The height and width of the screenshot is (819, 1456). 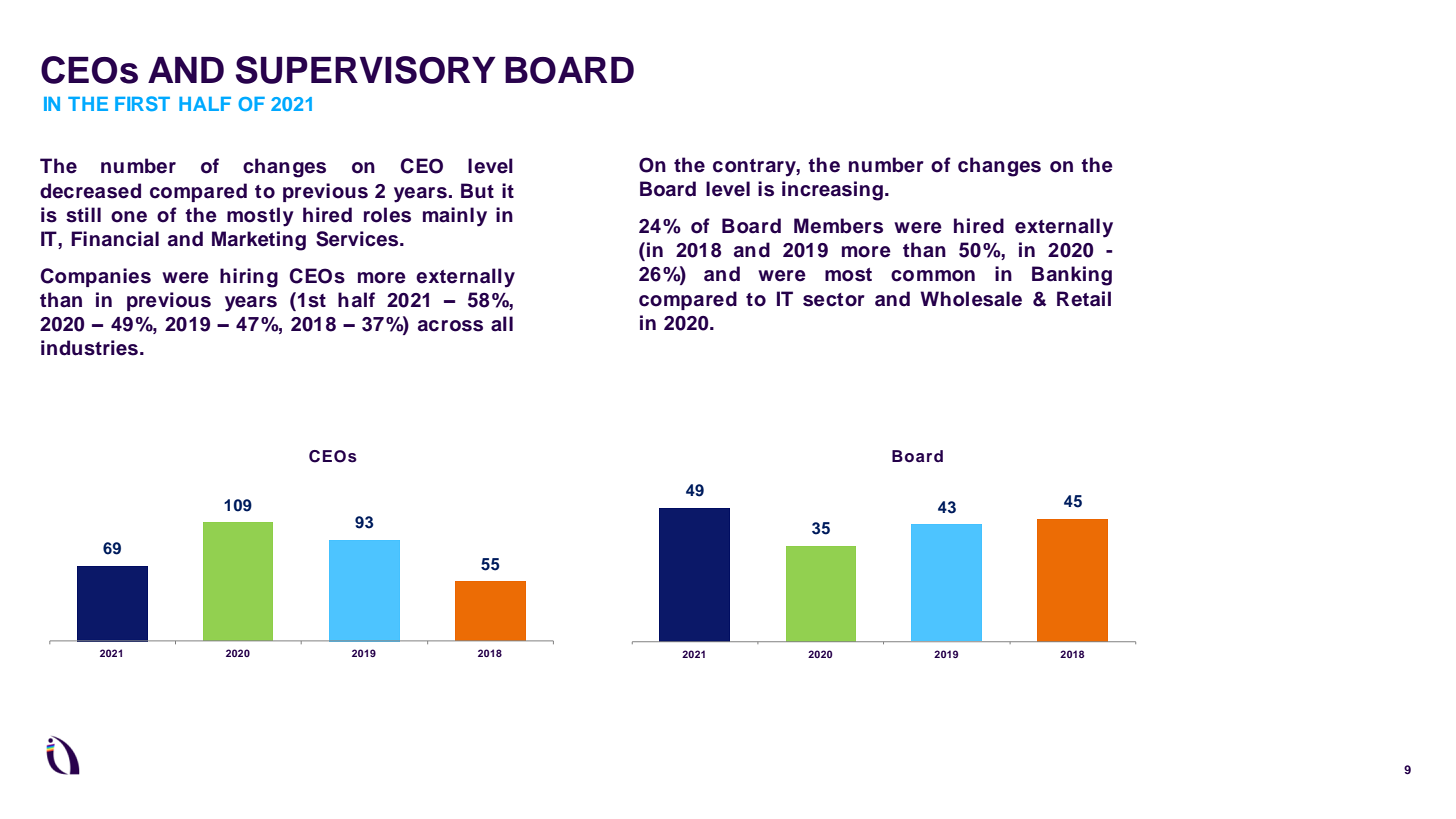 I want to click on FIRST, so click(x=142, y=103).
